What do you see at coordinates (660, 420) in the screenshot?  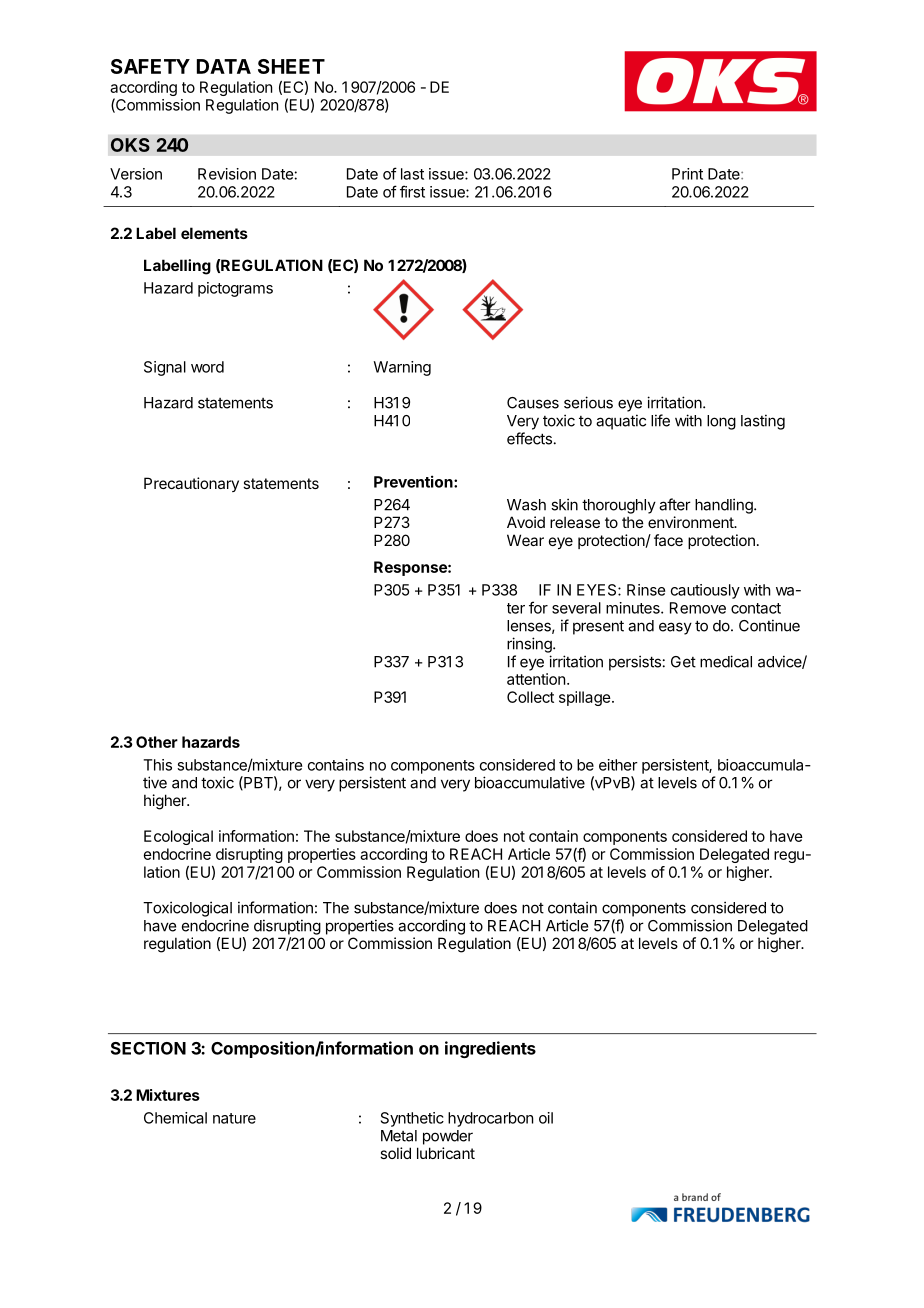 I see `life` at bounding box center [660, 420].
